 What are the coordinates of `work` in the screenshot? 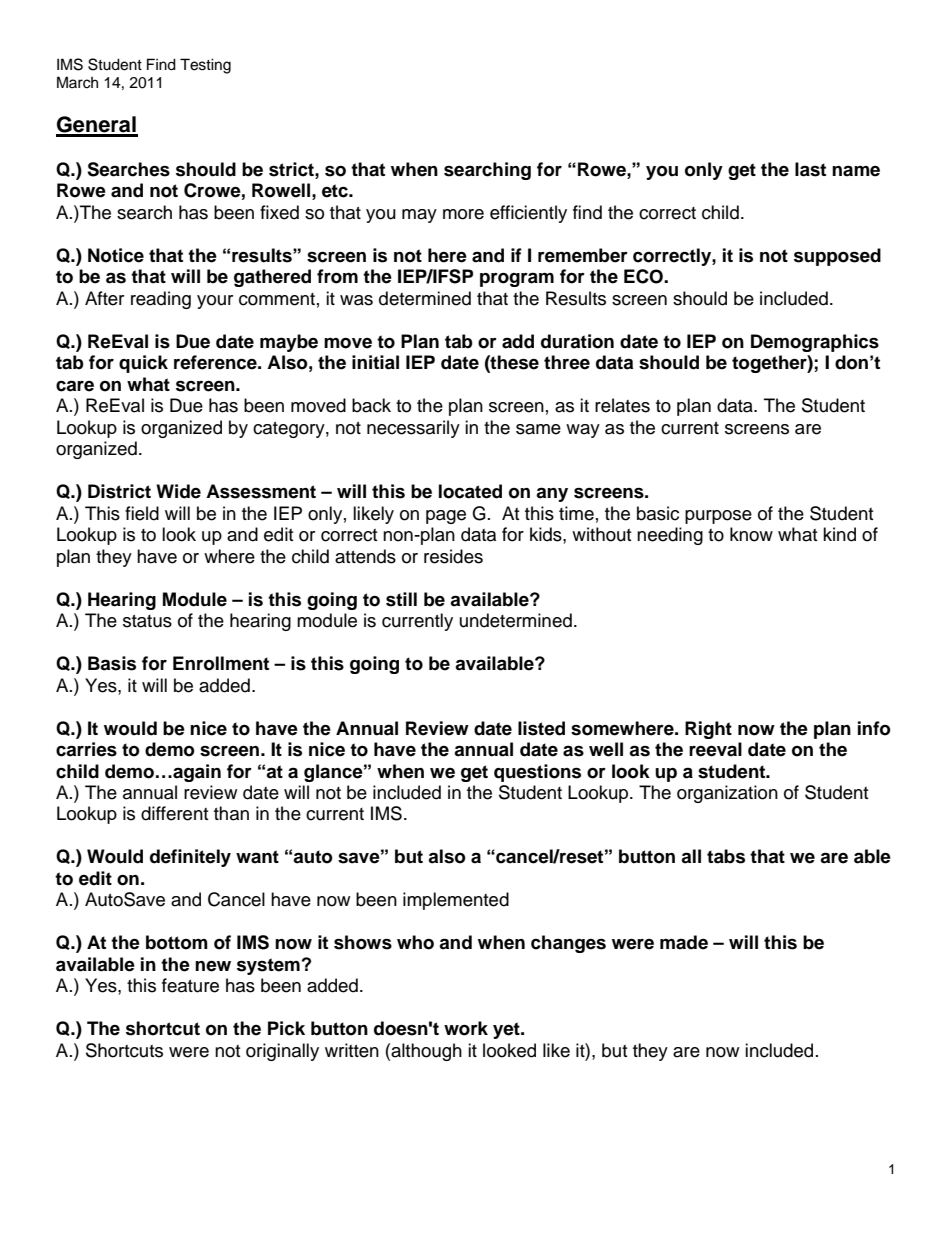 It's located at (466, 1028).
